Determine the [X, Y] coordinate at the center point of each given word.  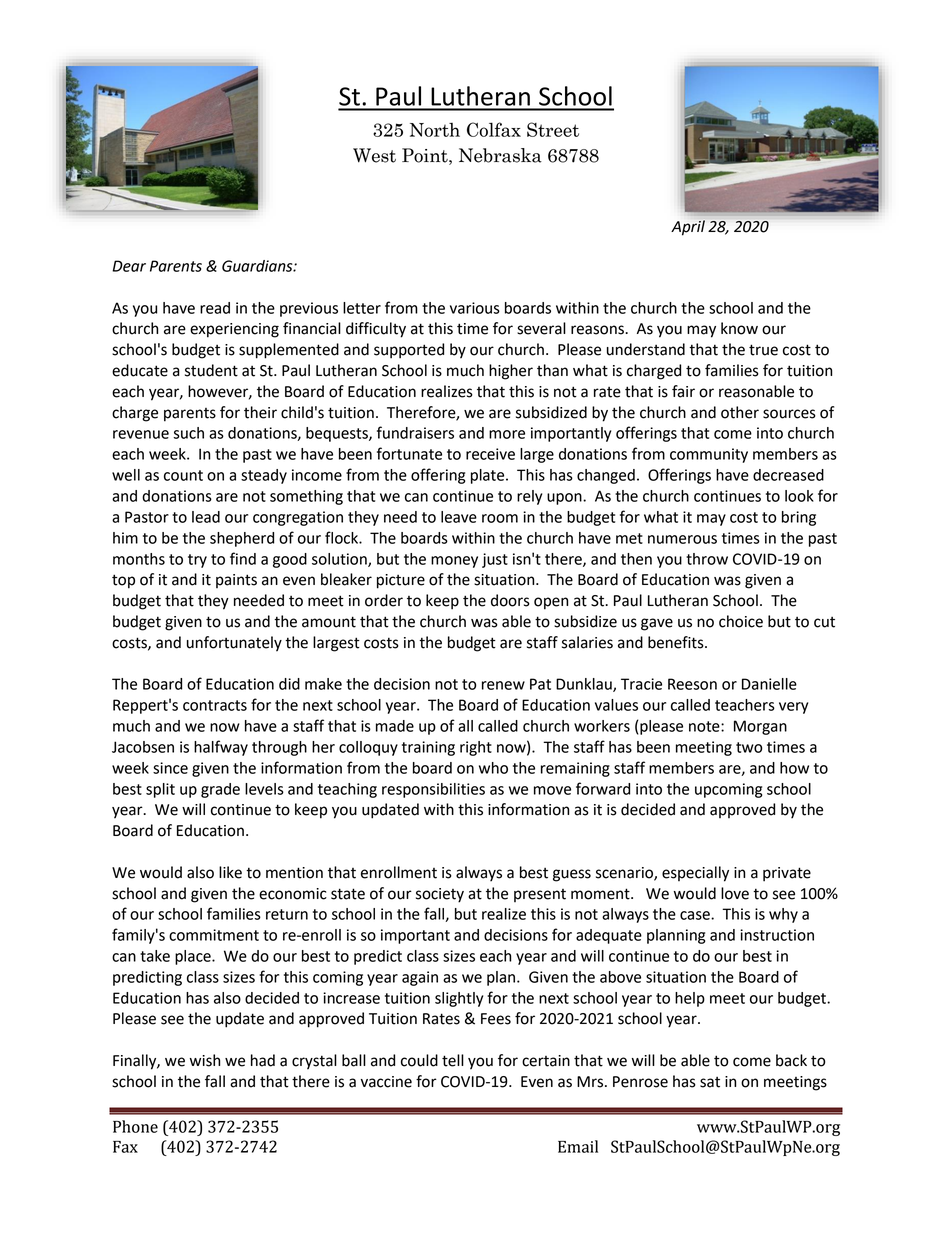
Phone [135, 1126]
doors [510, 600]
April [688, 228]
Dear [129, 266]
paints [236, 581]
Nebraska [500, 155]
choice [741, 621]
